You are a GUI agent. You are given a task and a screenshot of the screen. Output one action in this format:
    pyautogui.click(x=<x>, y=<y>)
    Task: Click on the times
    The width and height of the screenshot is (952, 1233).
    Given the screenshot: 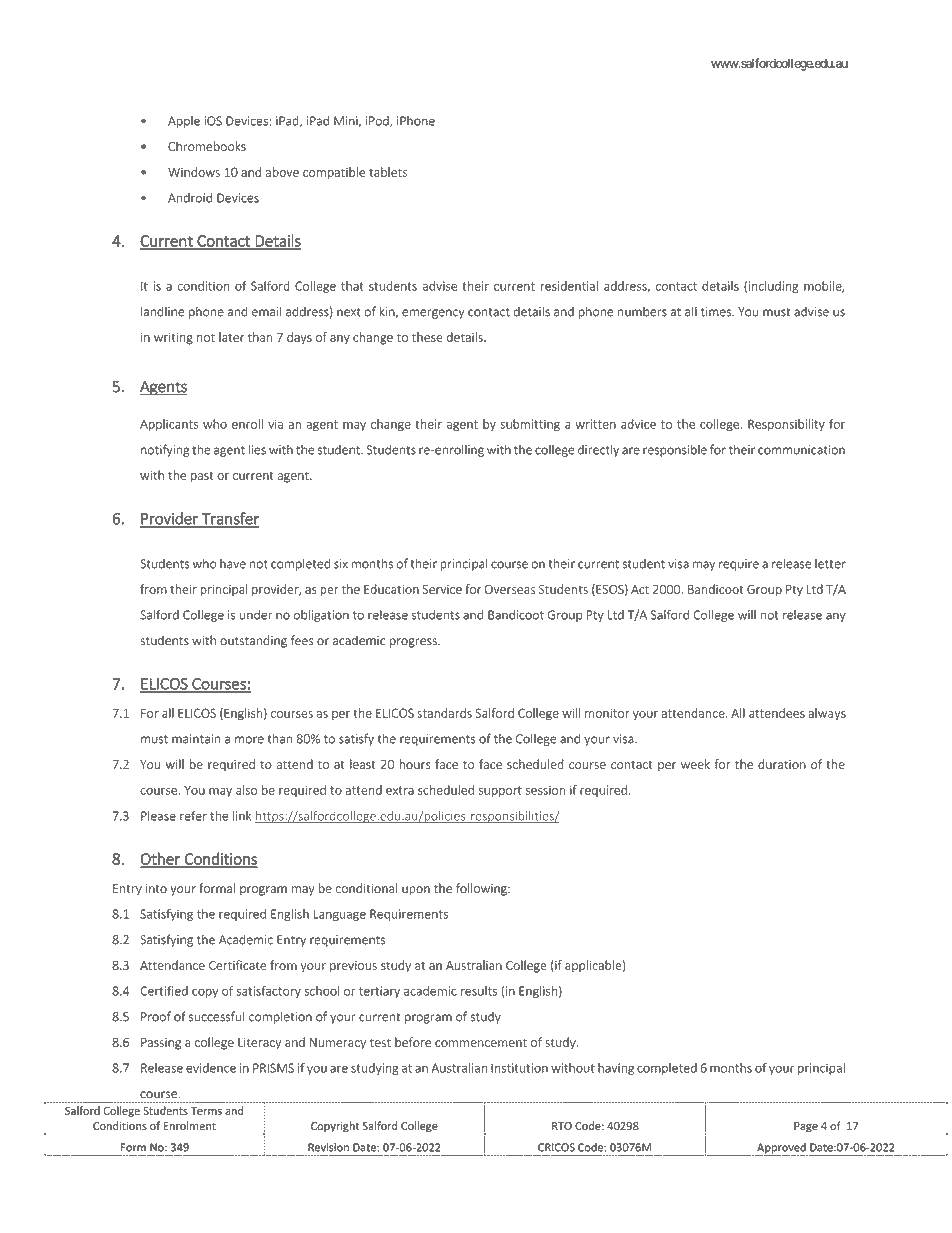 What is the action you would take?
    pyautogui.click(x=717, y=312)
